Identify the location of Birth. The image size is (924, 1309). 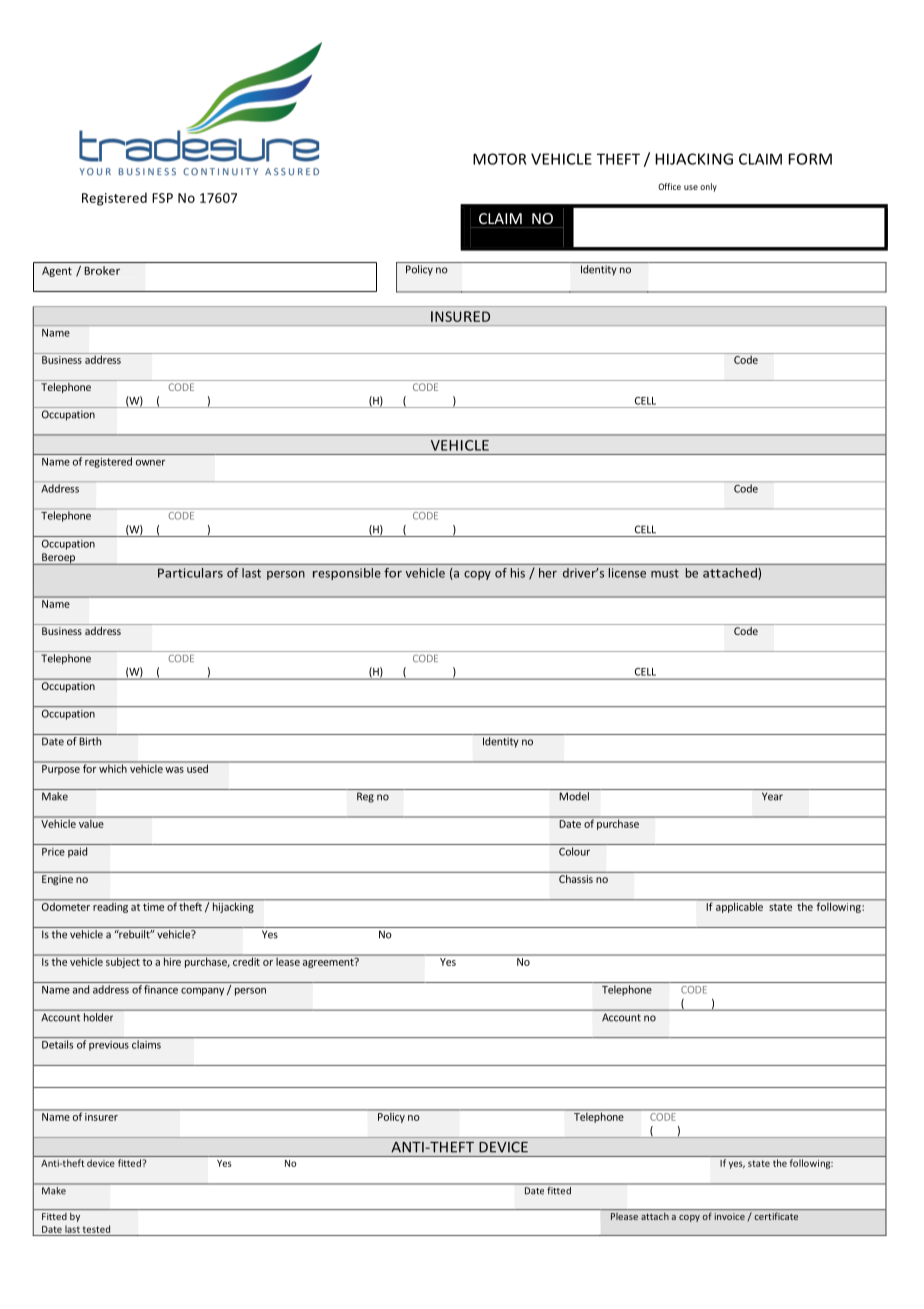
(90, 741).
